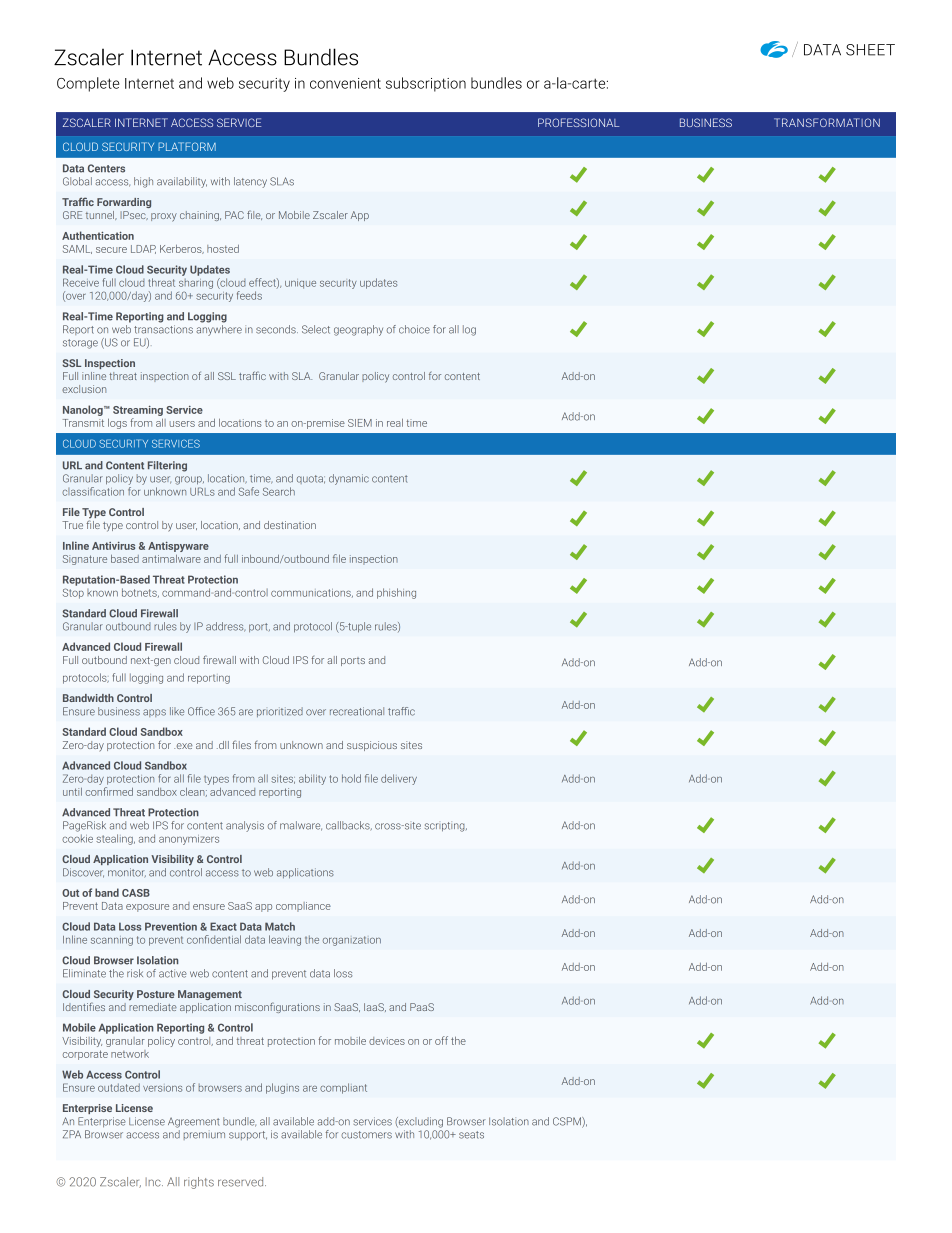  I want to click on phishing, so click(396, 593).
